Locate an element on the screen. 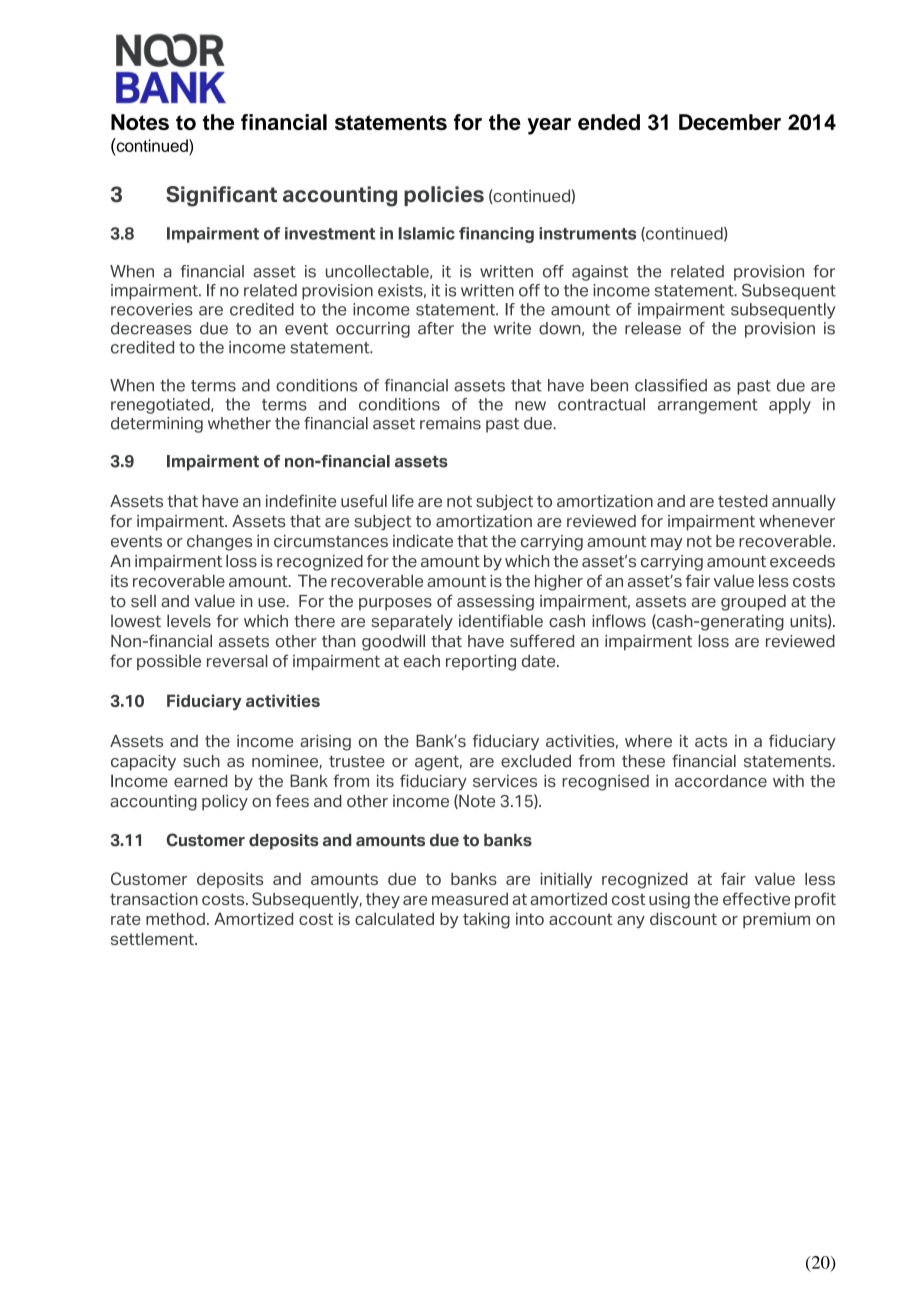 This screenshot has width=924, height=1308. changes is located at coordinates (219, 543).
